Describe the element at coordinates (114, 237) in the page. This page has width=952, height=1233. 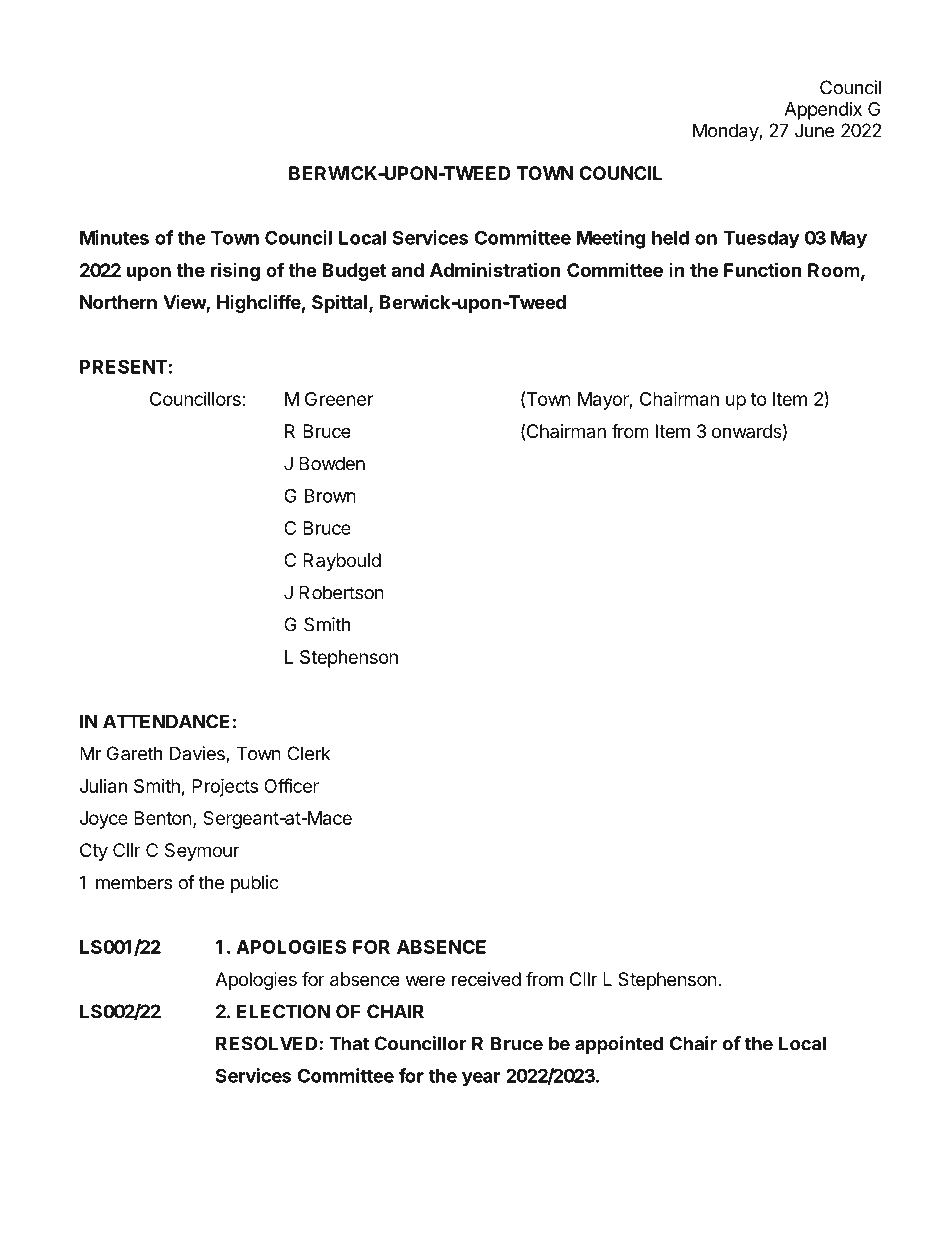
I see `Minutes` at that location.
